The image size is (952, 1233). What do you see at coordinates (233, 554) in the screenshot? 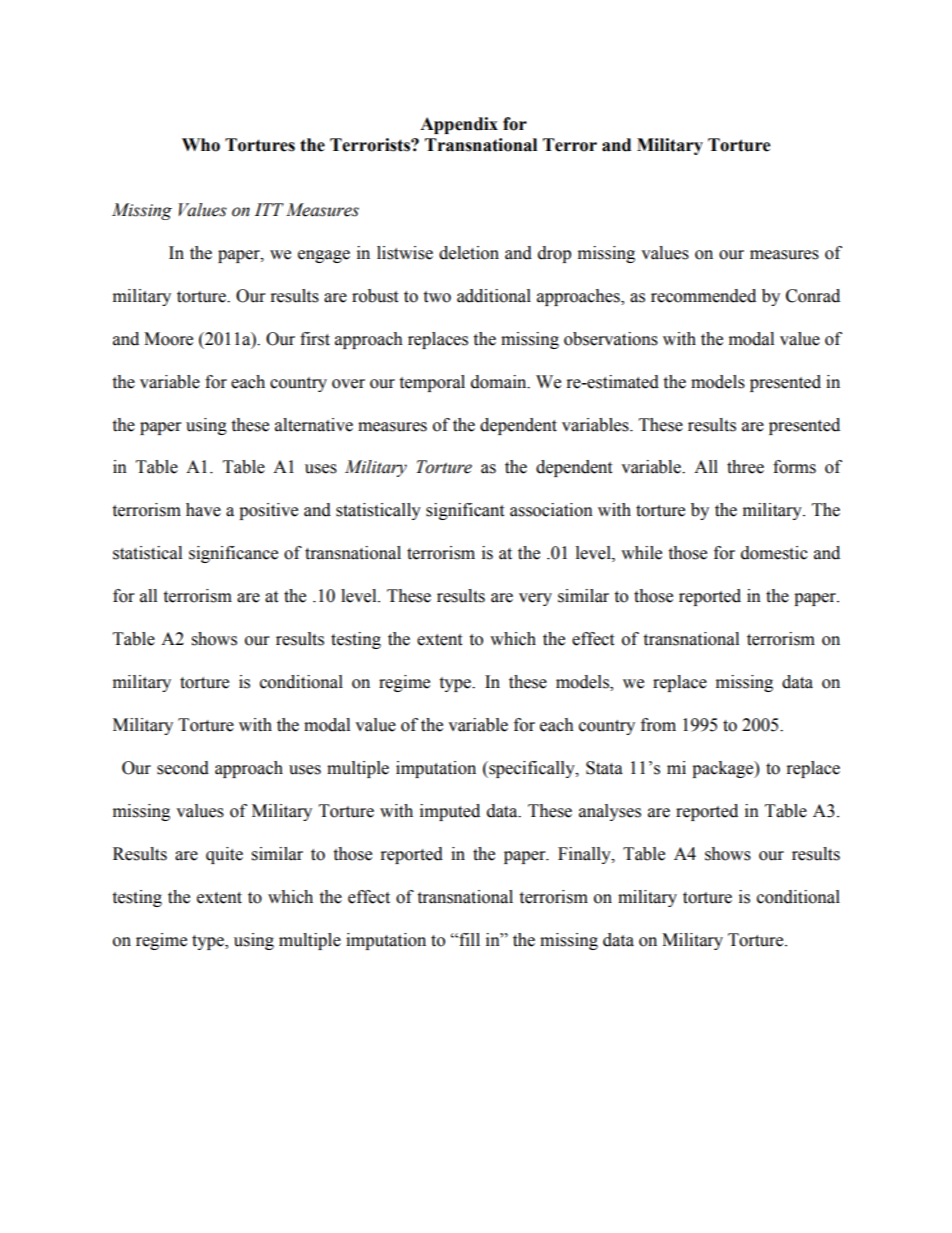
I see `significance` at bounding box center [233, 554].
